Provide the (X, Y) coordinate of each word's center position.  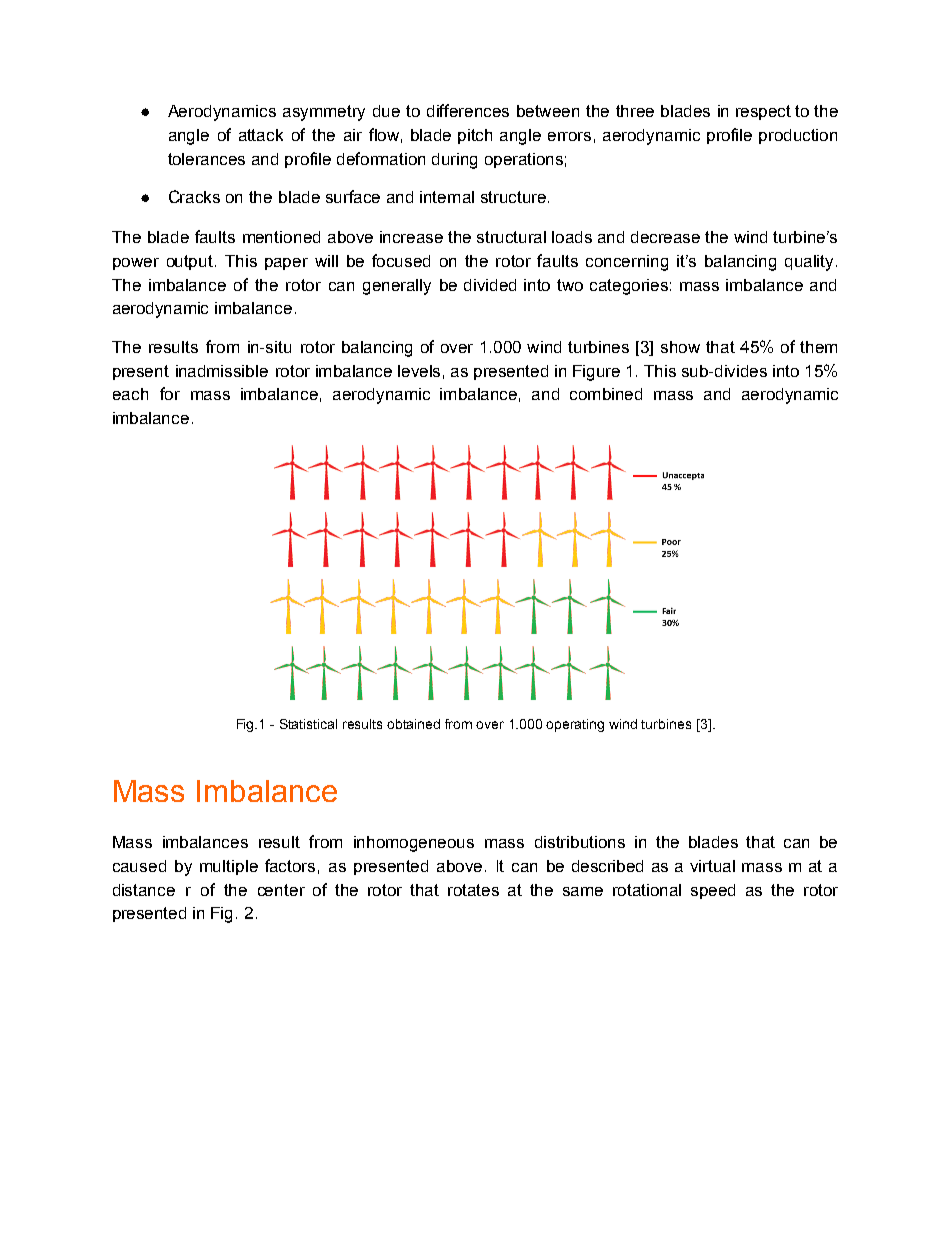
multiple (229, 867)
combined (606, 394)
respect (763, 112)
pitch (475, 136)
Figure (596, 373)
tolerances (206, 159)
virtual (712, 866)
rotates (473, 890)
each (130, 394)
